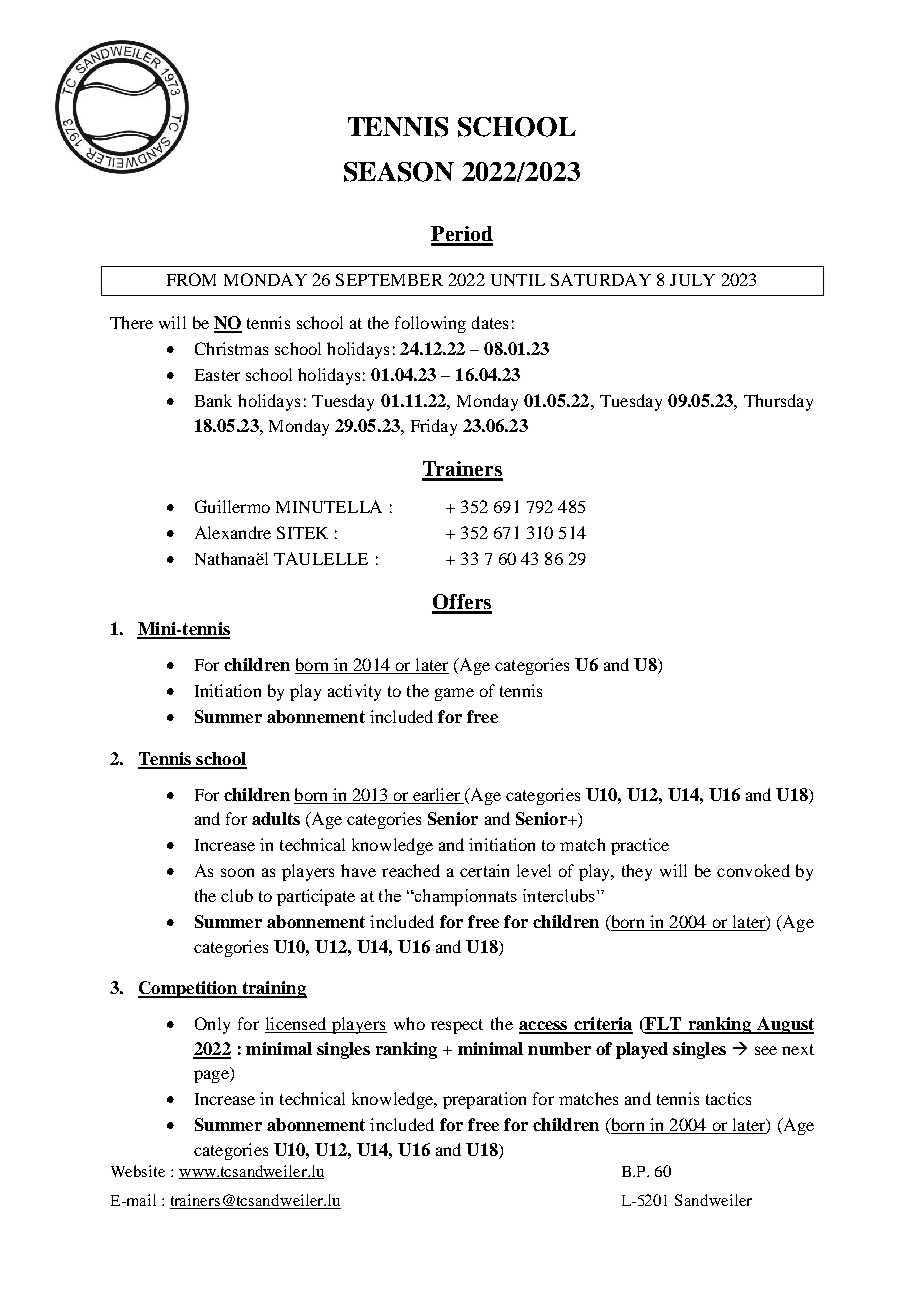 The height and width of the screenshot is (1308, 924). What do you see at coordinates (191, 279) in the screenshot?
I see `FROM` at bounding box center [191, 279].
